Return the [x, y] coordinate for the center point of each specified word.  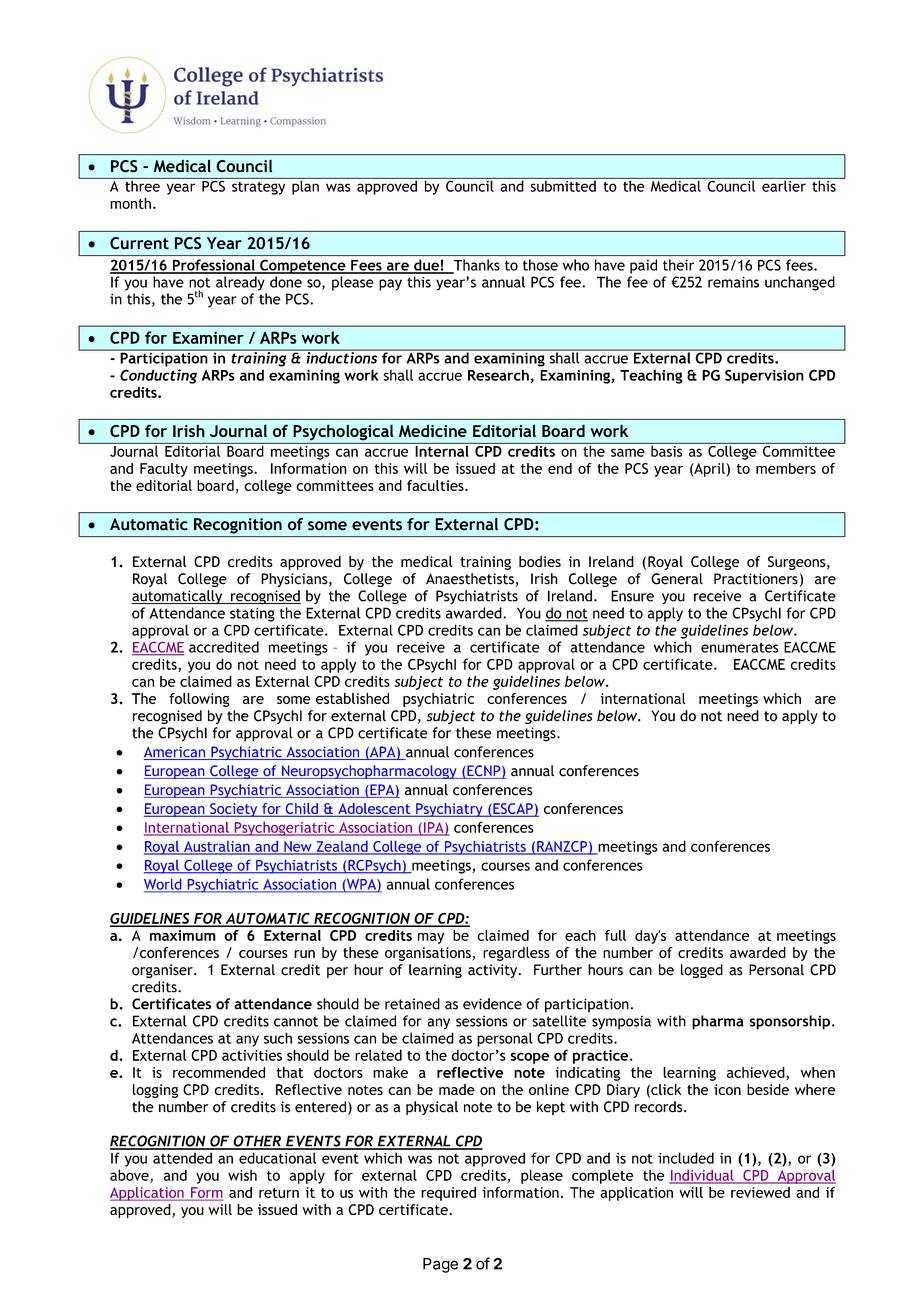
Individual [702, 1176]
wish [242, 1175]
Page [440, 1265]
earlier [784, 185]
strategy [258, 188]
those [540, 265]
